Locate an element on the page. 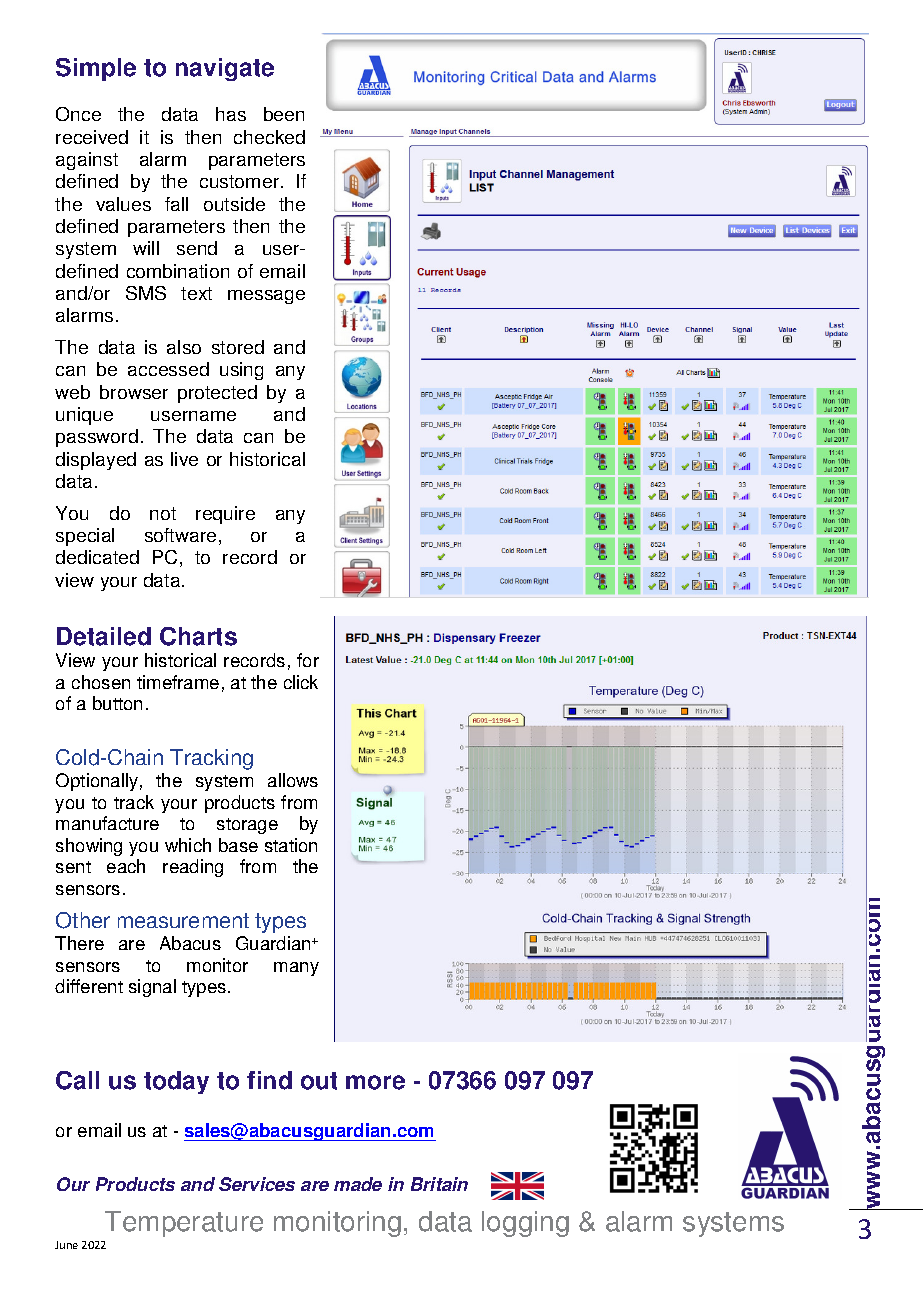 Image resolution: width=924 pixels, height=1308 pixels. checked is located at coordinates (269, 137).
